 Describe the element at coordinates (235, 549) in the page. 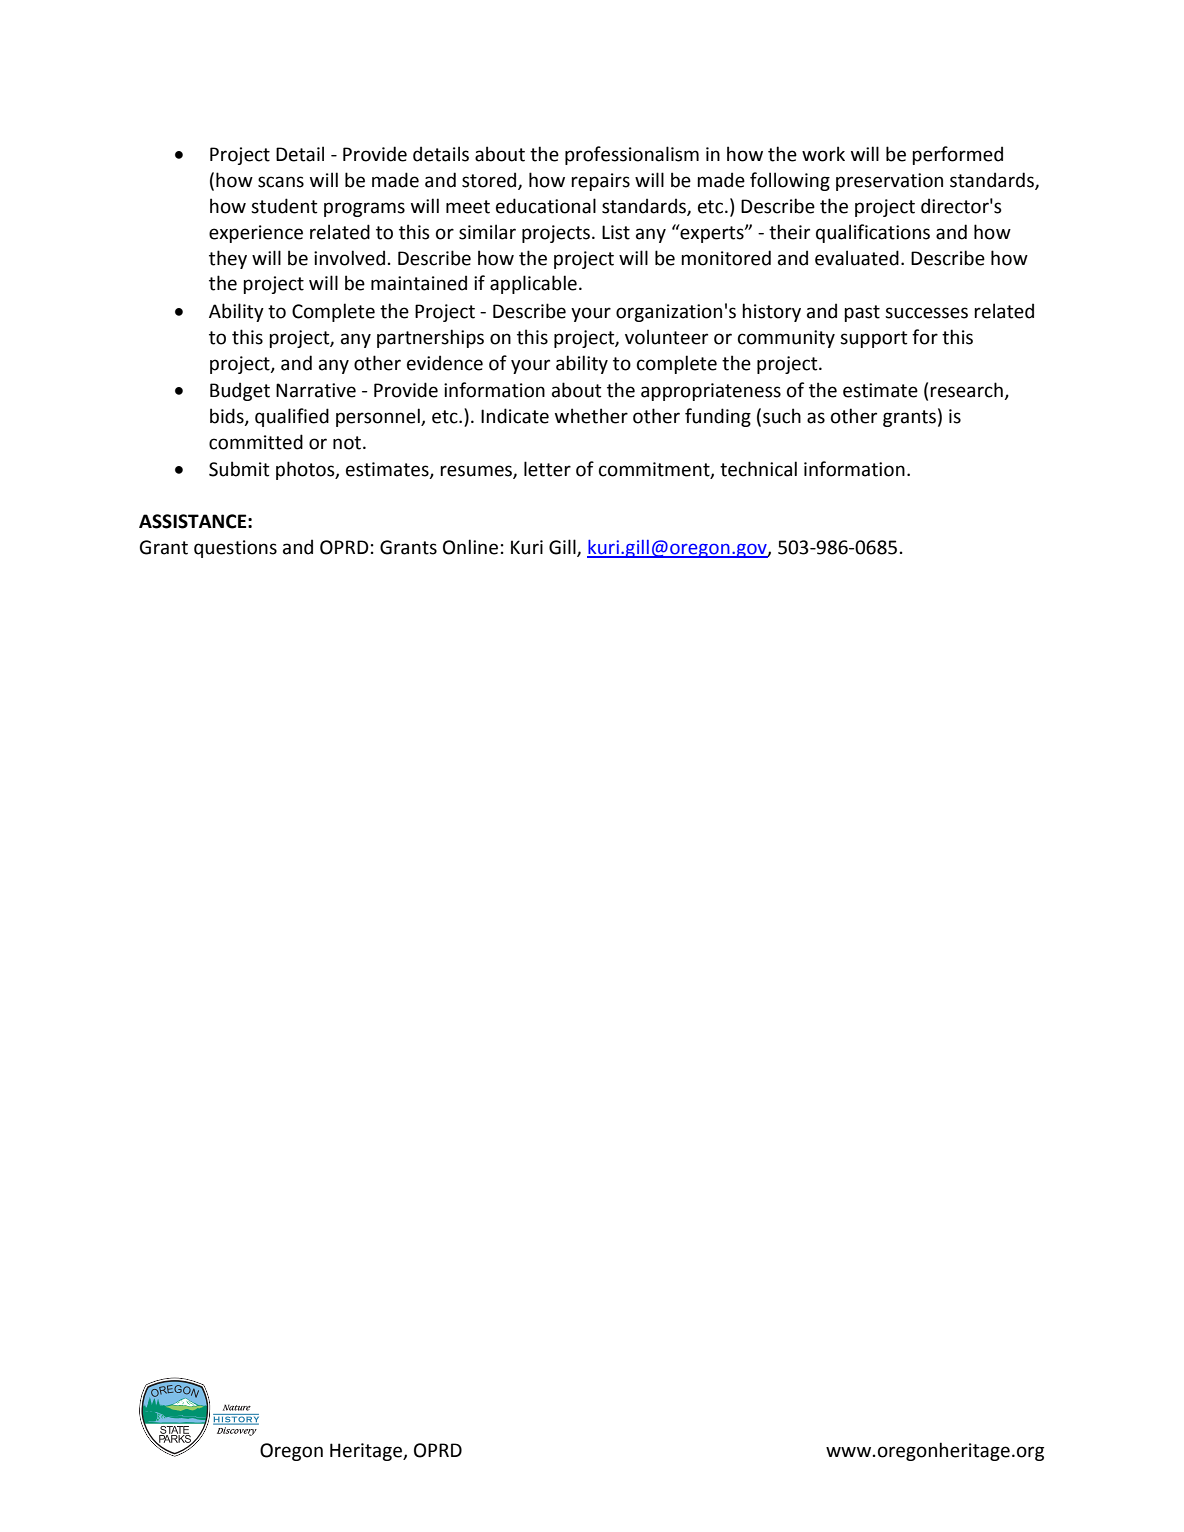

I see `questions` at that location.
